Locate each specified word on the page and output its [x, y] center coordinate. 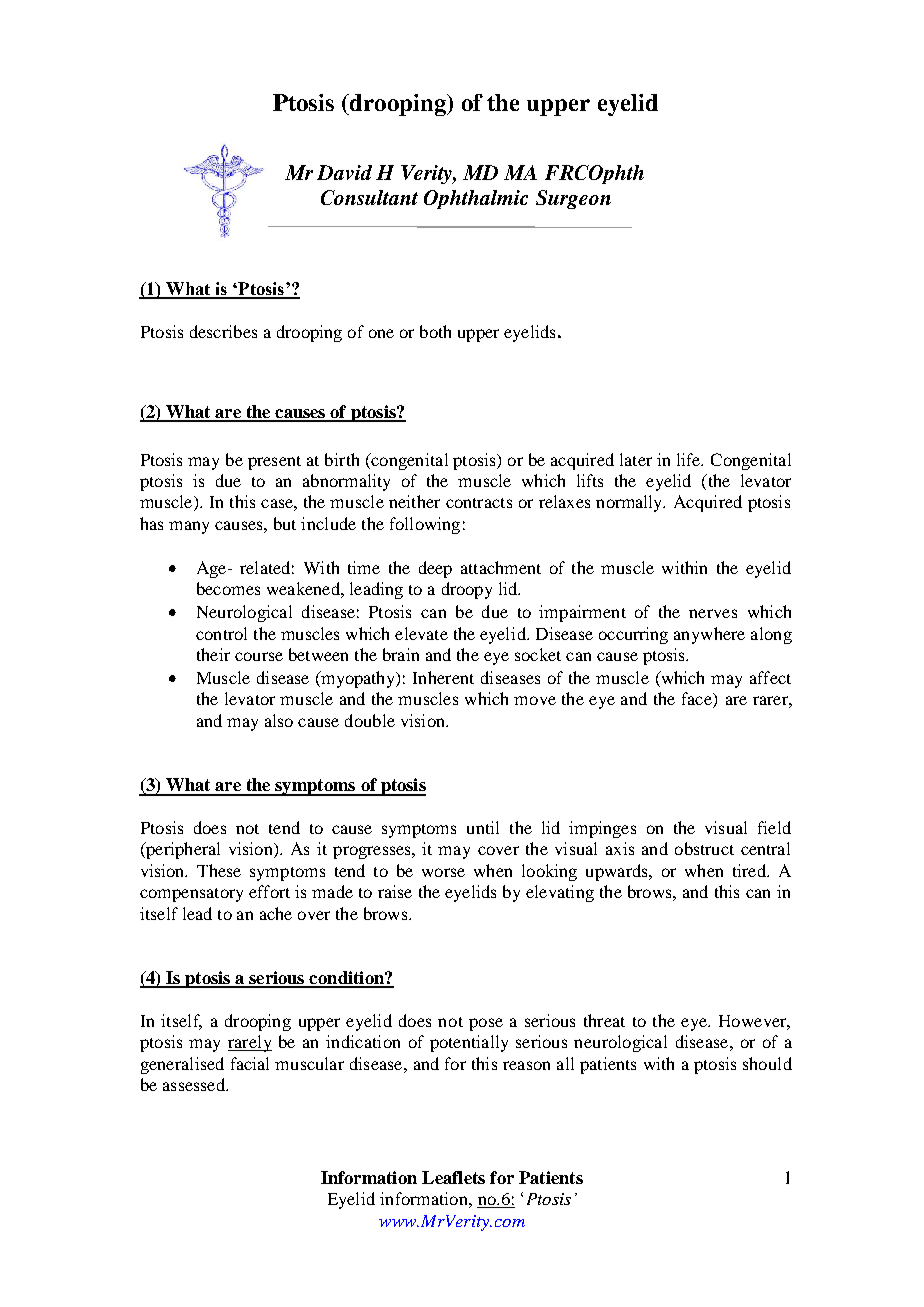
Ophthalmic [476, 199]
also [279, 720]
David [344, 172]
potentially [469, 1043]
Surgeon [573, 199]
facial [250, 1063]
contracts [479, 503]
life [690, 459]
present [274, 463]
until [483, 827]
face [698, 700]
